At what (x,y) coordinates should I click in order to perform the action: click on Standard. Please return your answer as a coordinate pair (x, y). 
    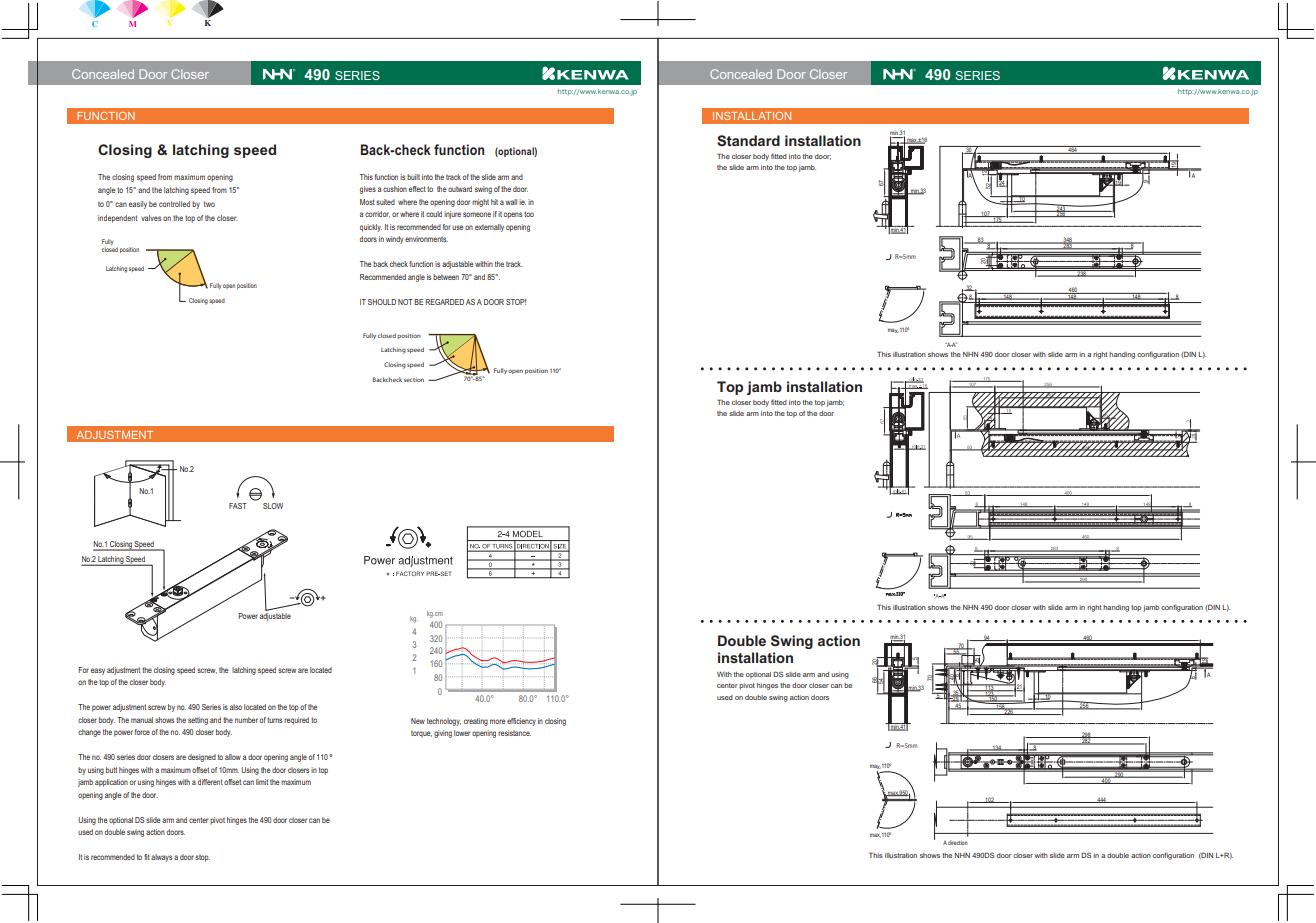
    Looking at the image, I should click on (748, 140).
